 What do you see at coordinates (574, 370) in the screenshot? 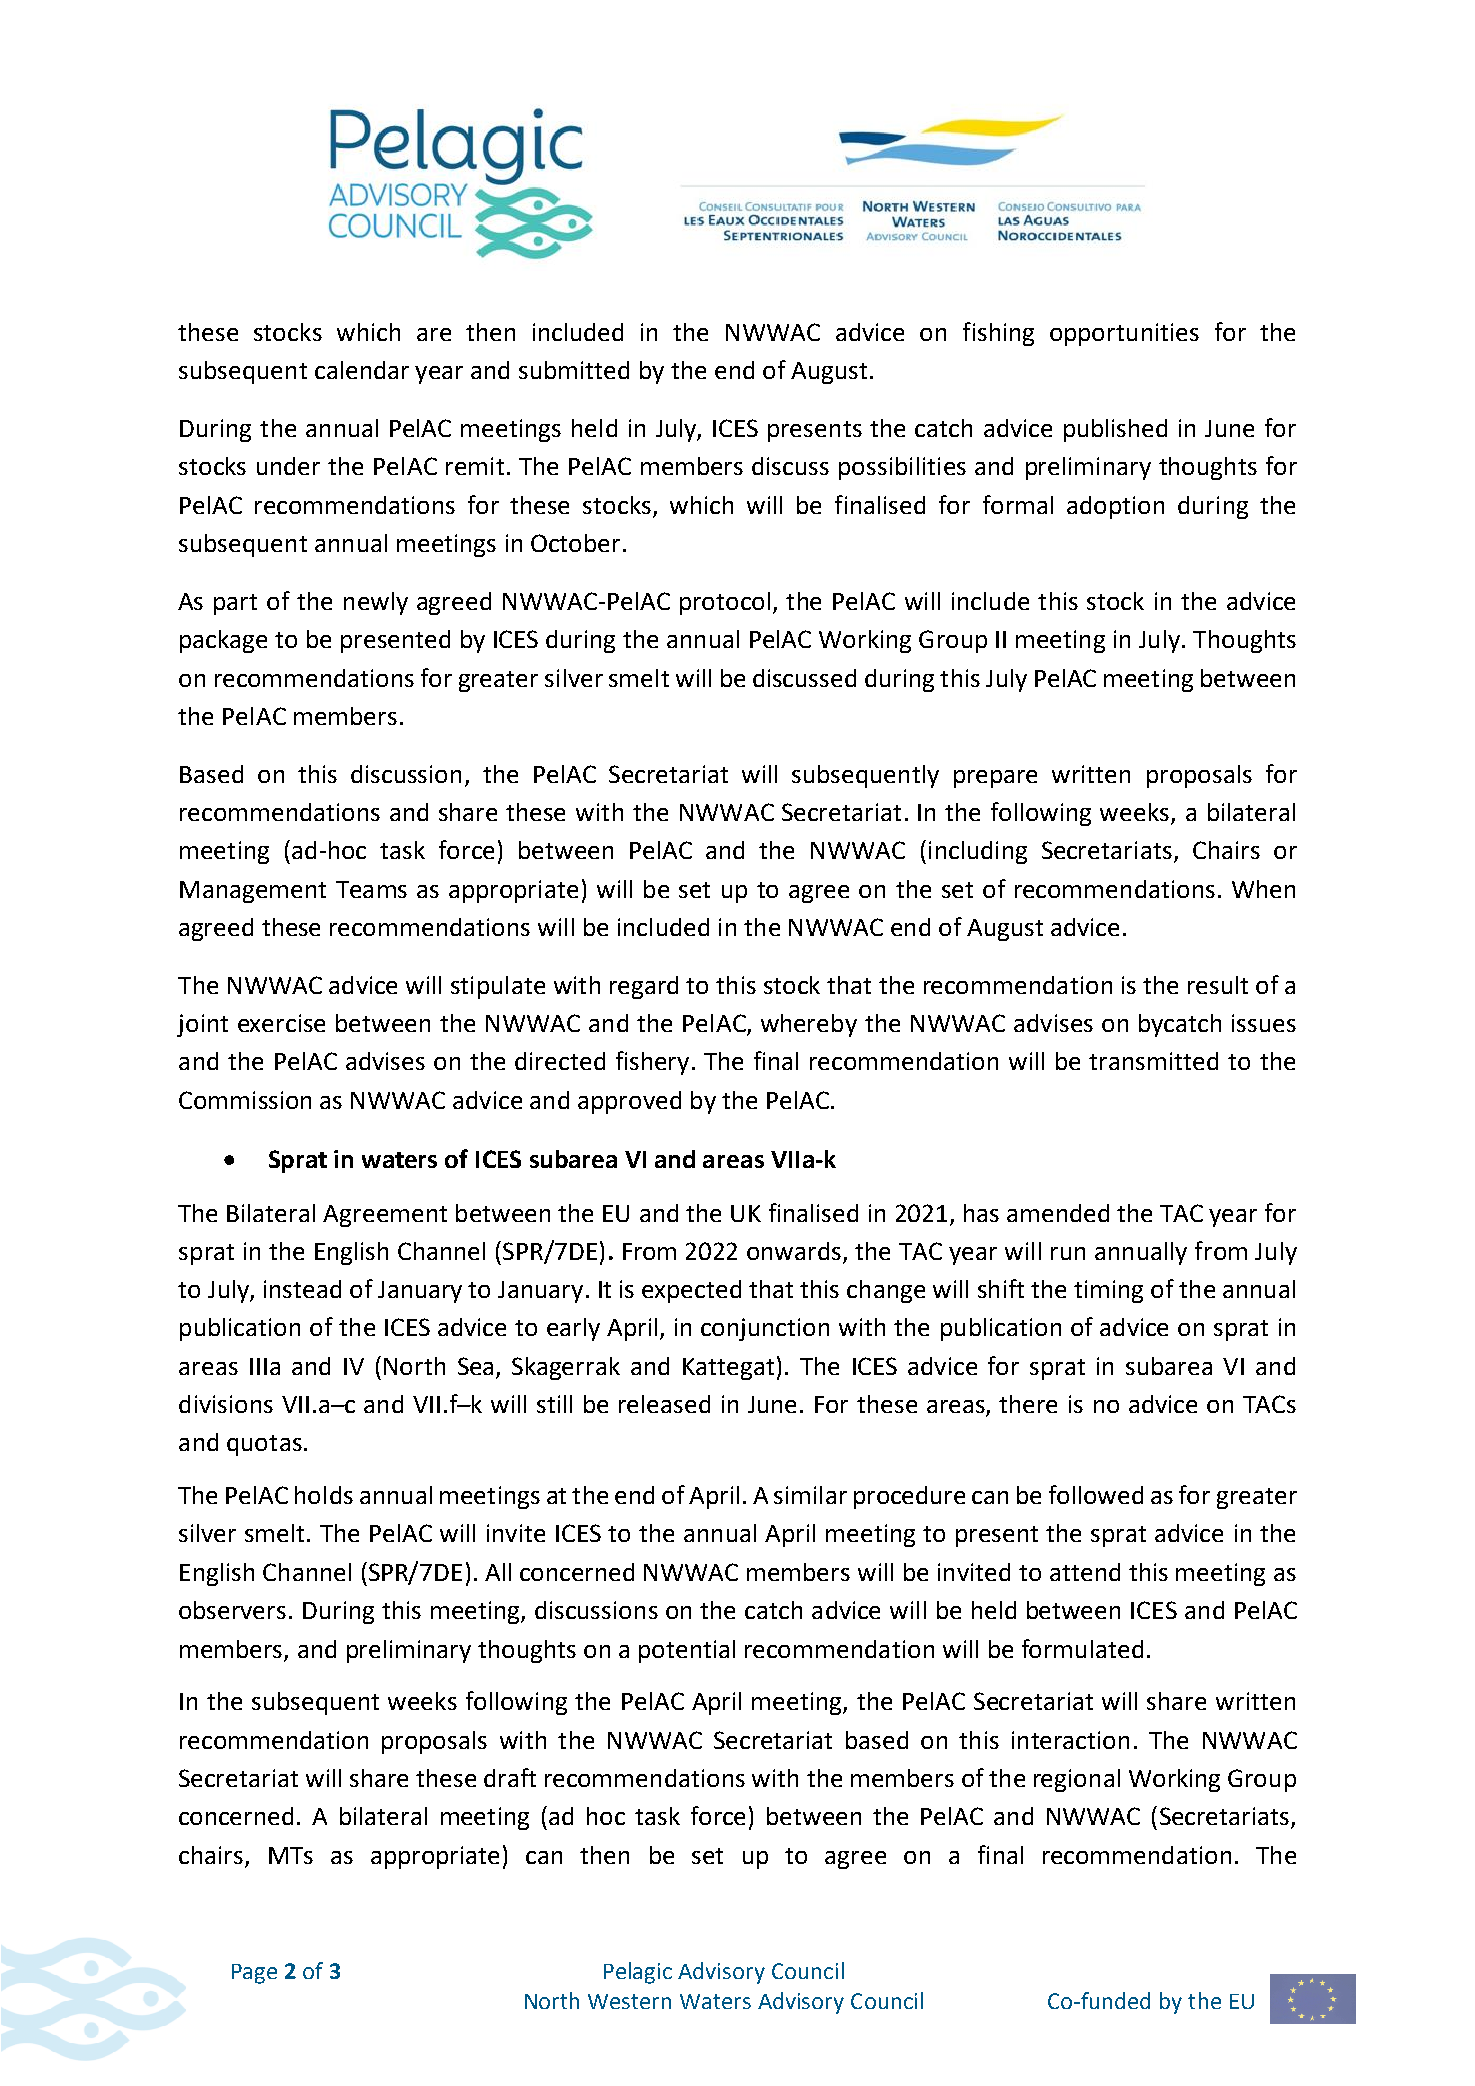
I see `submitted` at bounding box center [574, 370].
